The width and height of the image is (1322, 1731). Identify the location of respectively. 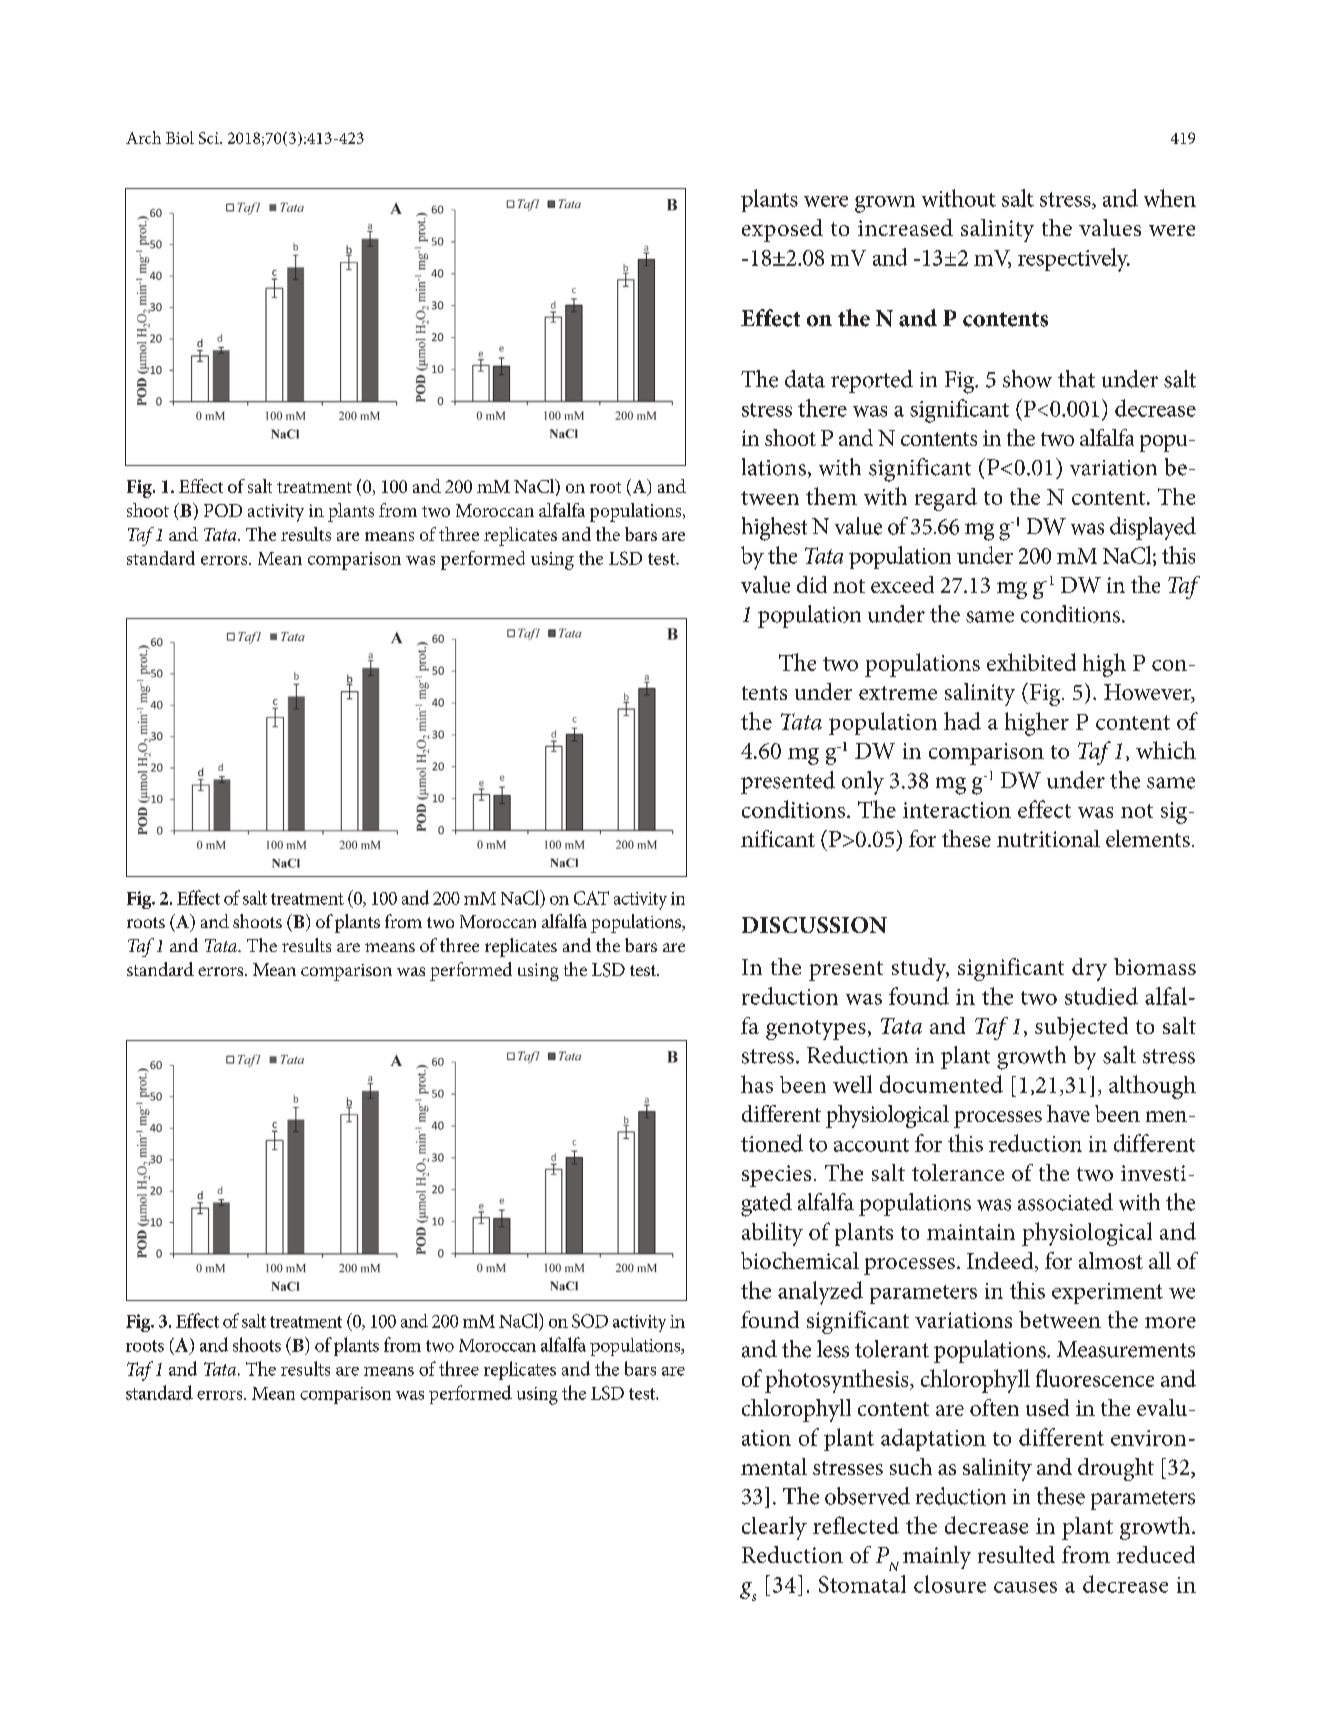
(1074, 260).
